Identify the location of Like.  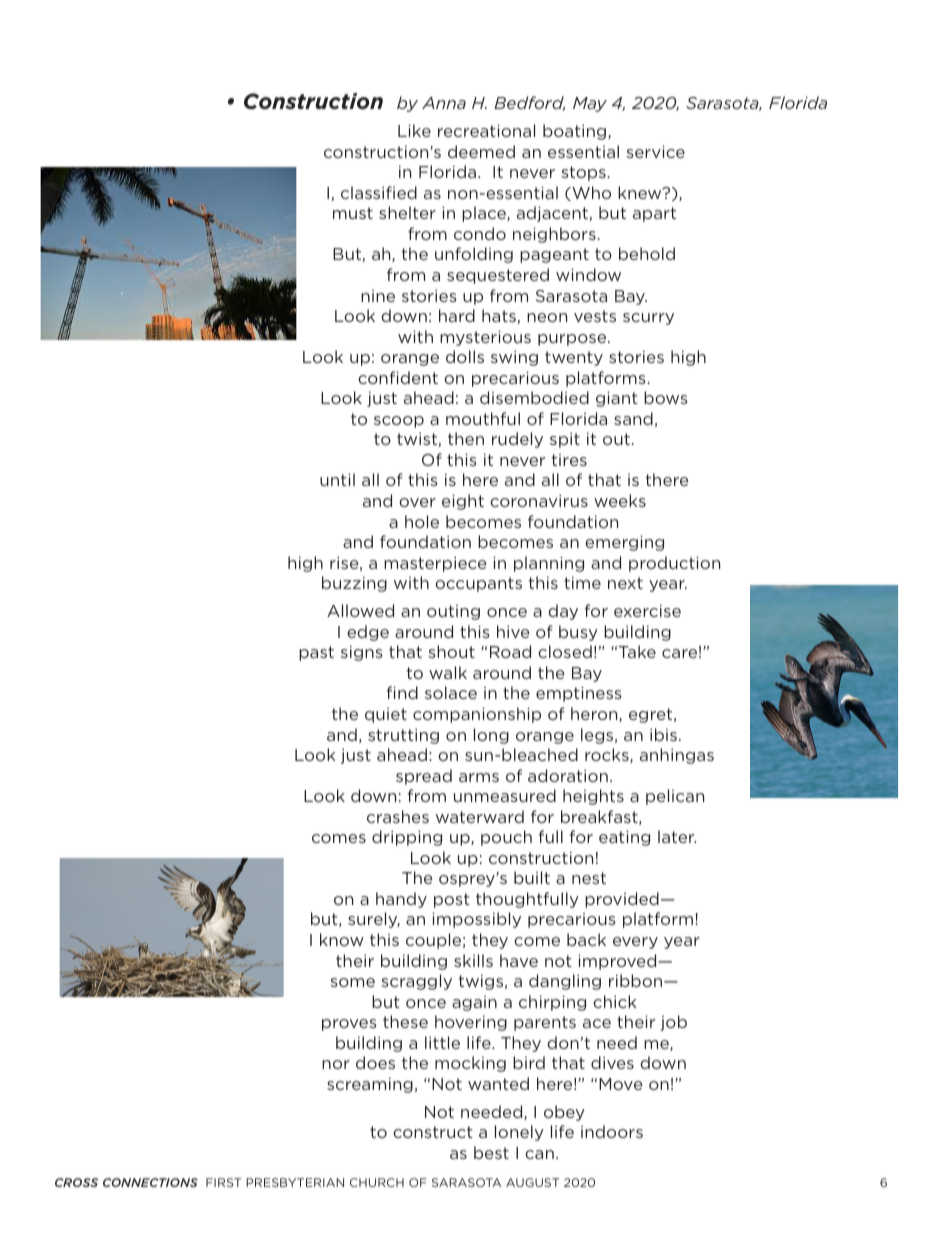
(414, 130).
